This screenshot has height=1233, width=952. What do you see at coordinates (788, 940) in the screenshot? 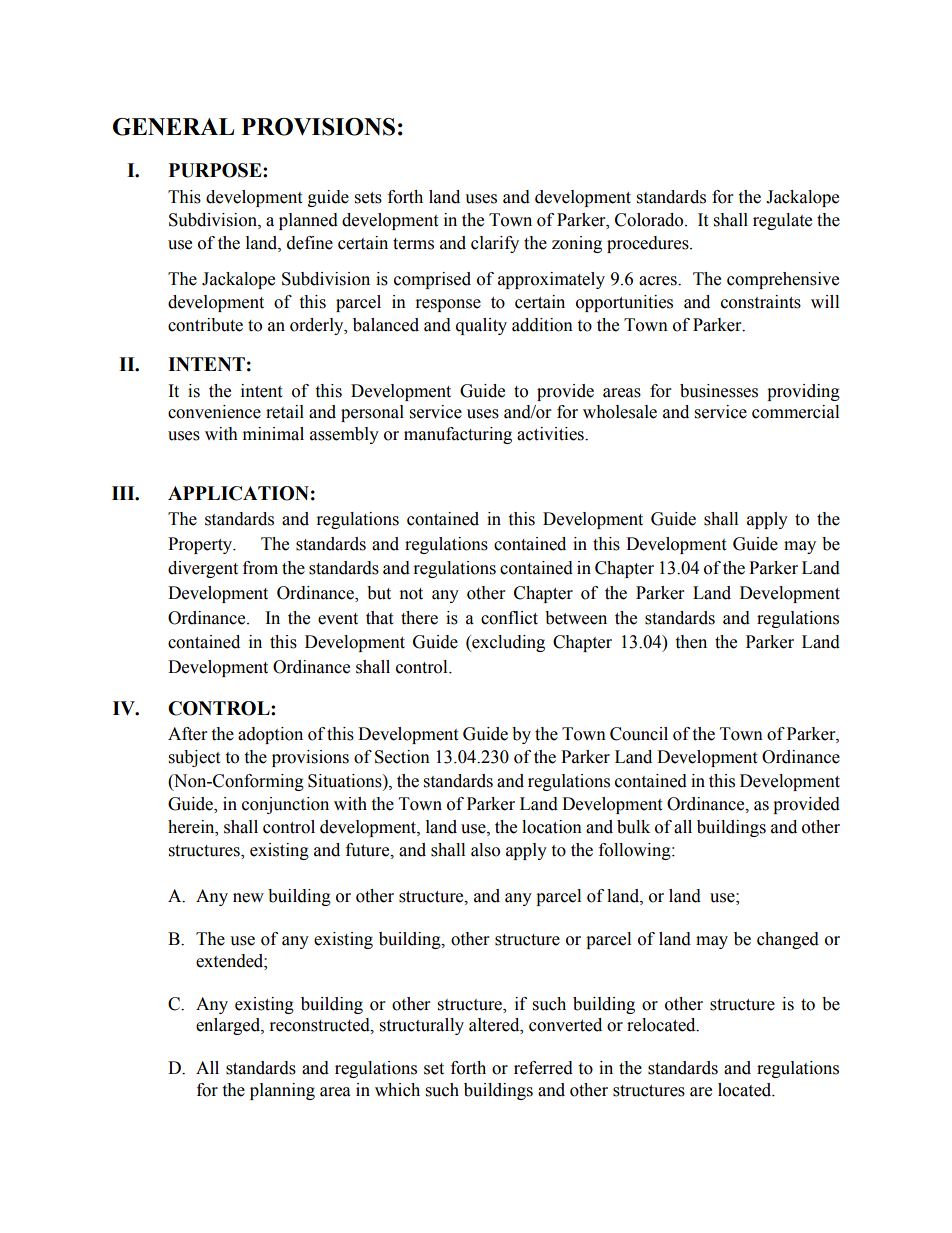
I see `changed` at bounding box center [788, 940].
